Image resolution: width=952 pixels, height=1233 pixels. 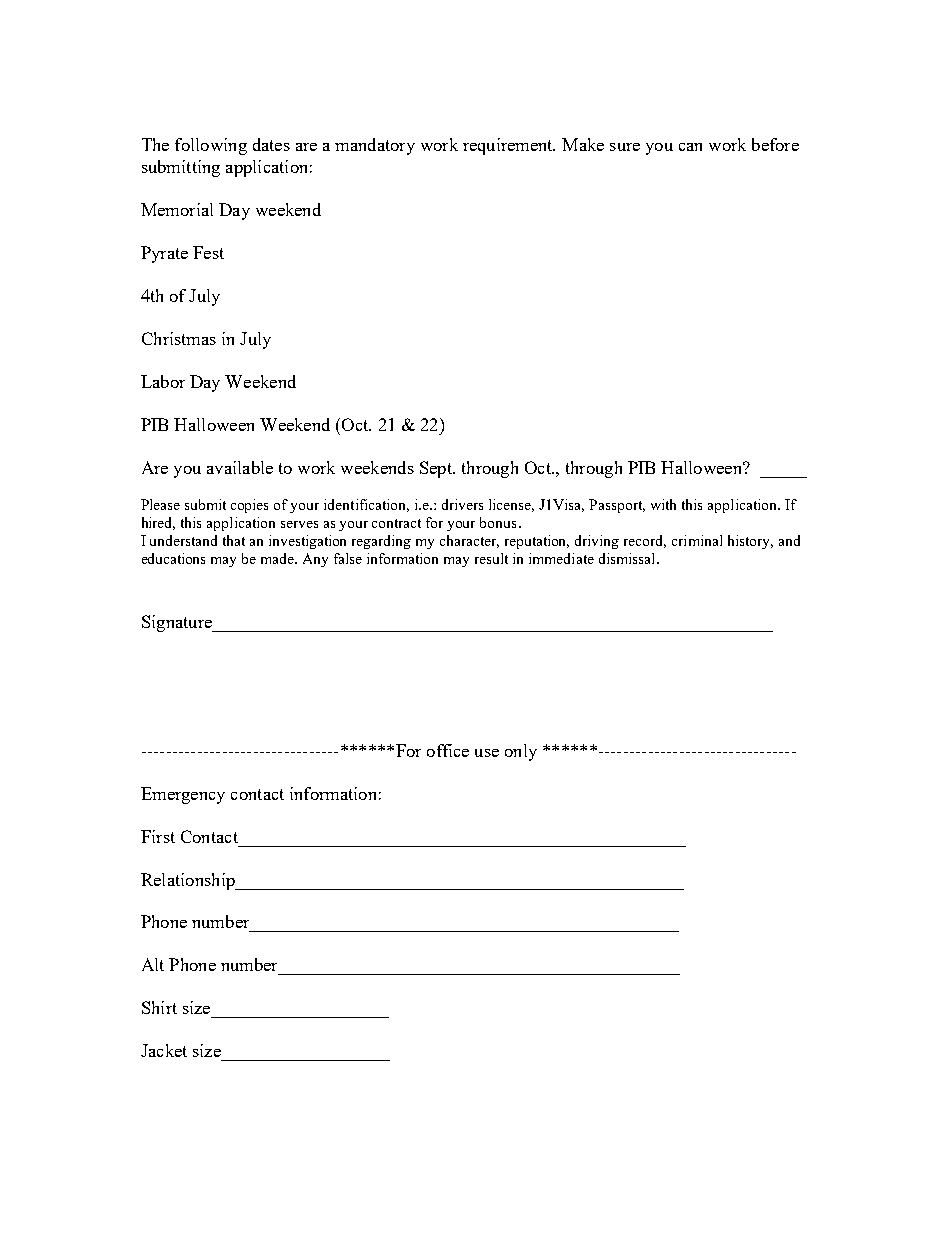 What do you see at coordinates (159, 1007) in the screenshot?
I see `Shirt` at bounding box center [159, 1007].
